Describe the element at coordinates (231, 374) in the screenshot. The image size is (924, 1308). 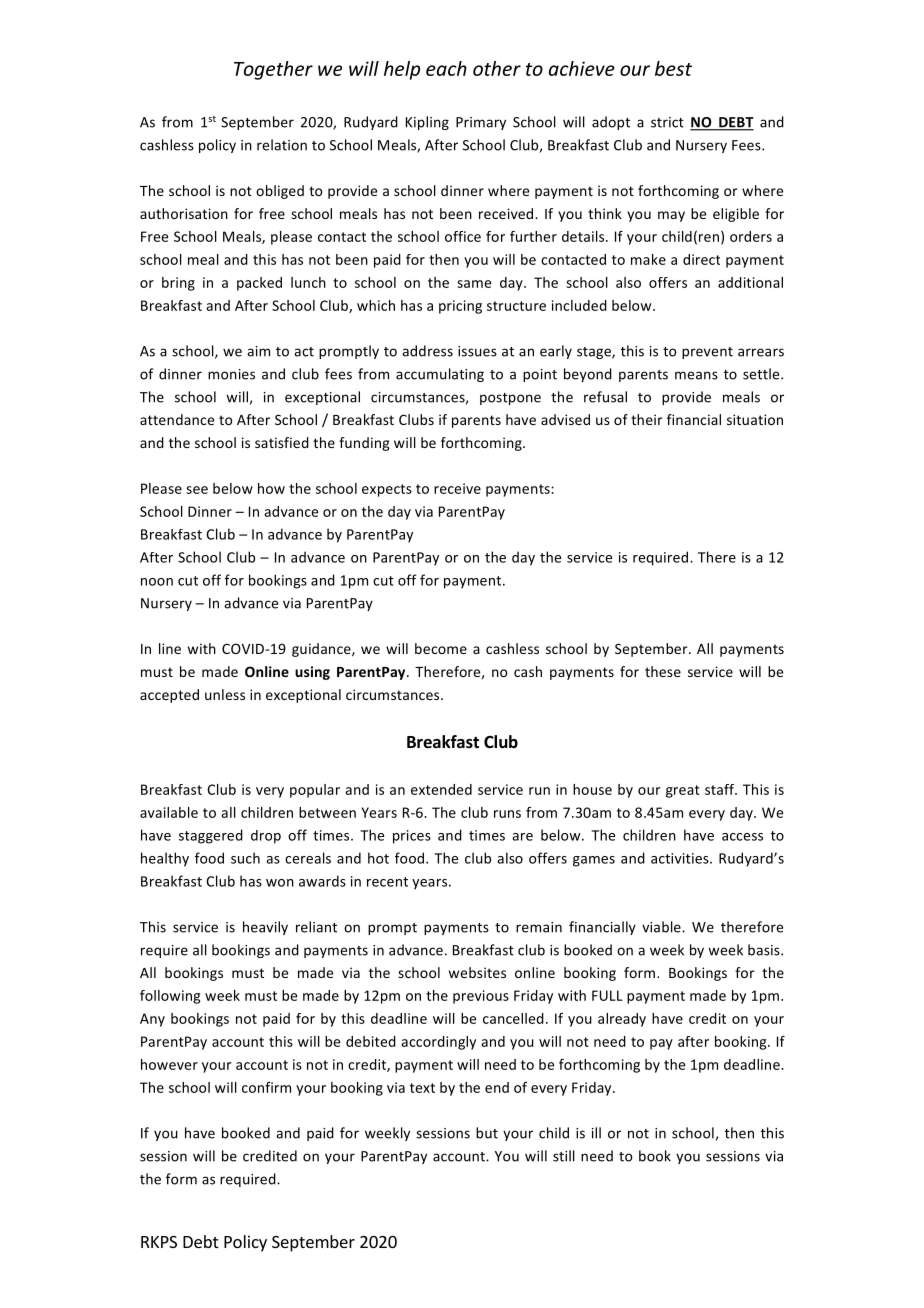
I see `monies` at that location.
